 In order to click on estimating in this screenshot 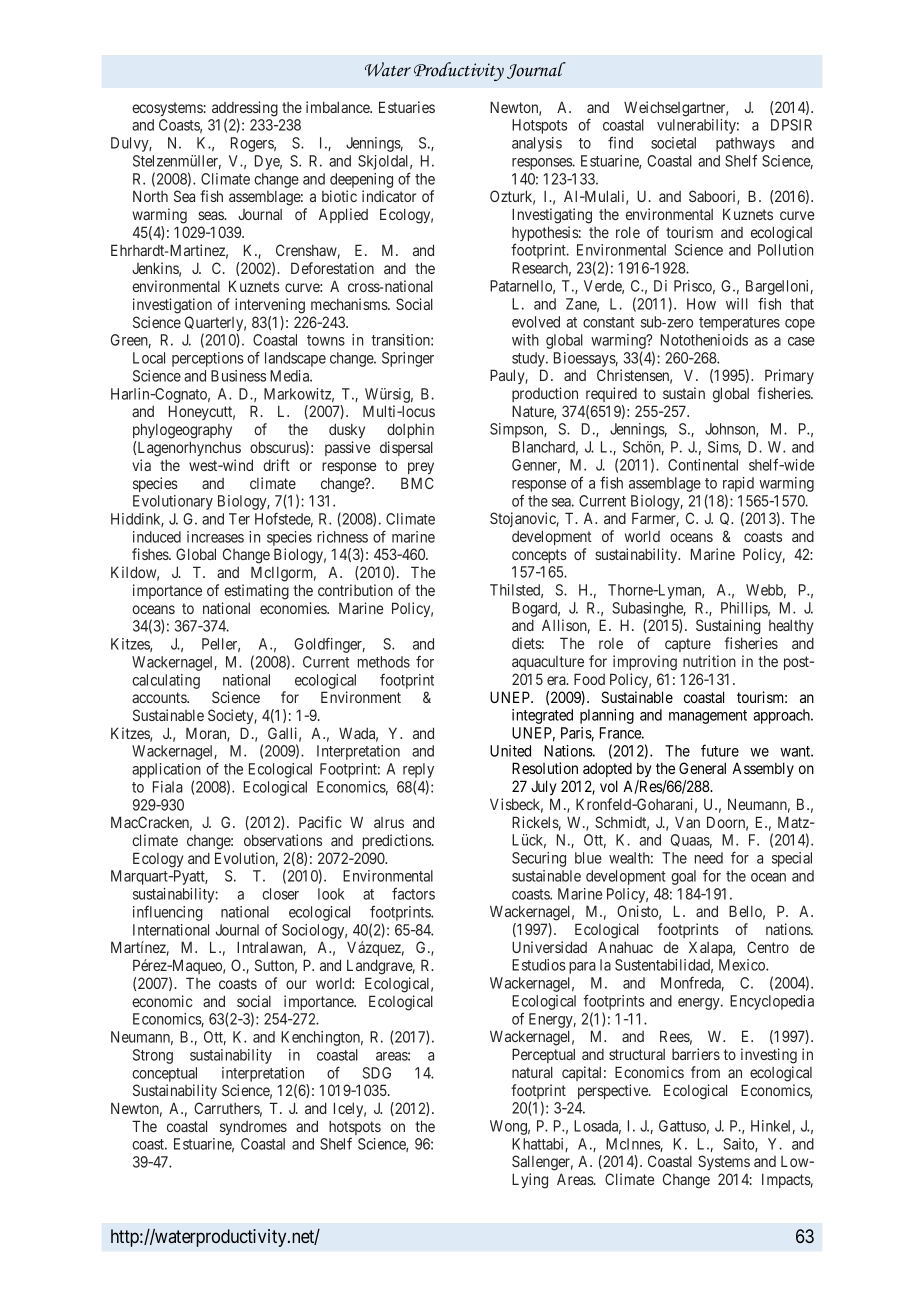, I will do `click(256, 592)`.
